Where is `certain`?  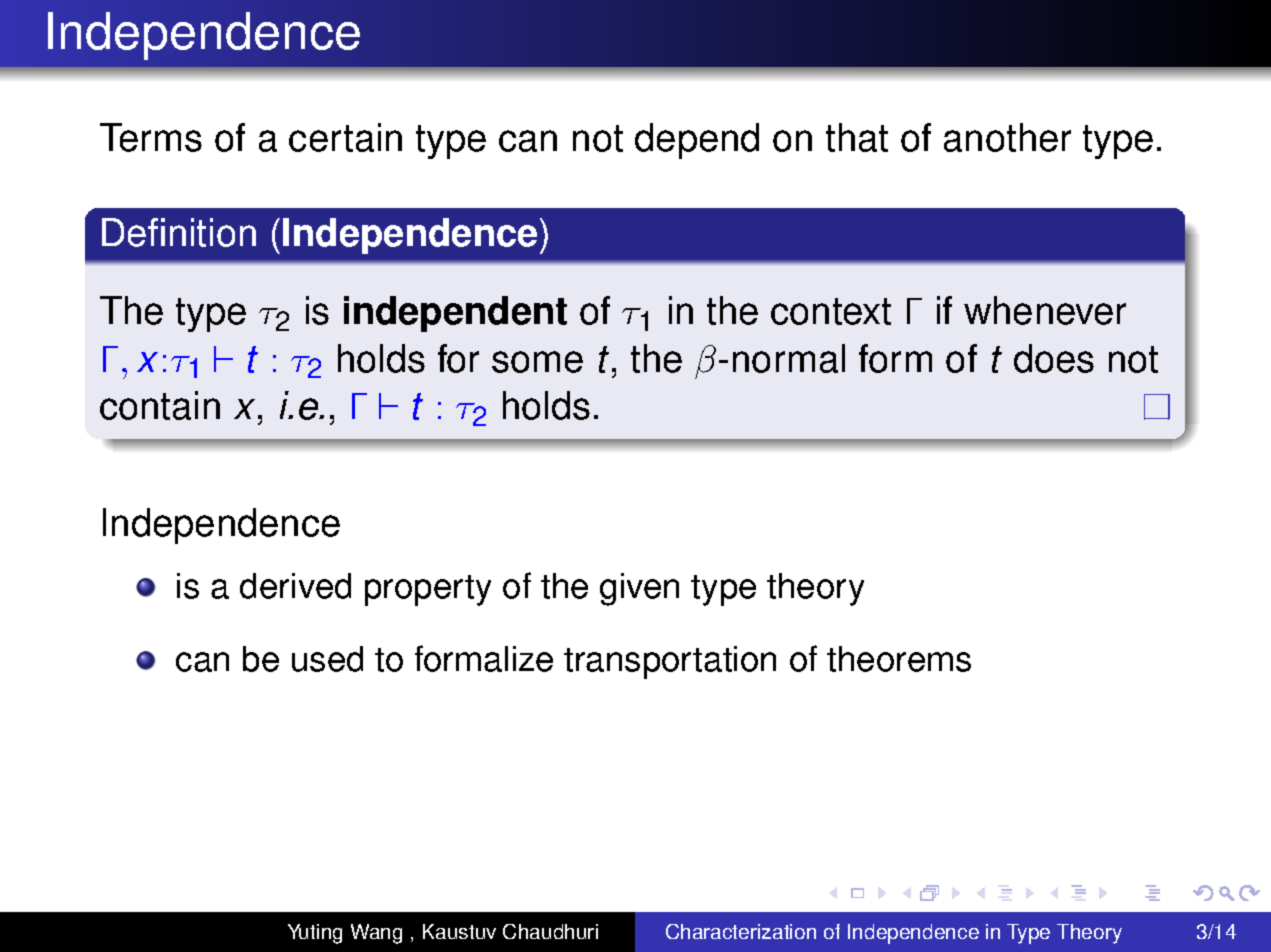 certain is located at coordinates (345, 137).
